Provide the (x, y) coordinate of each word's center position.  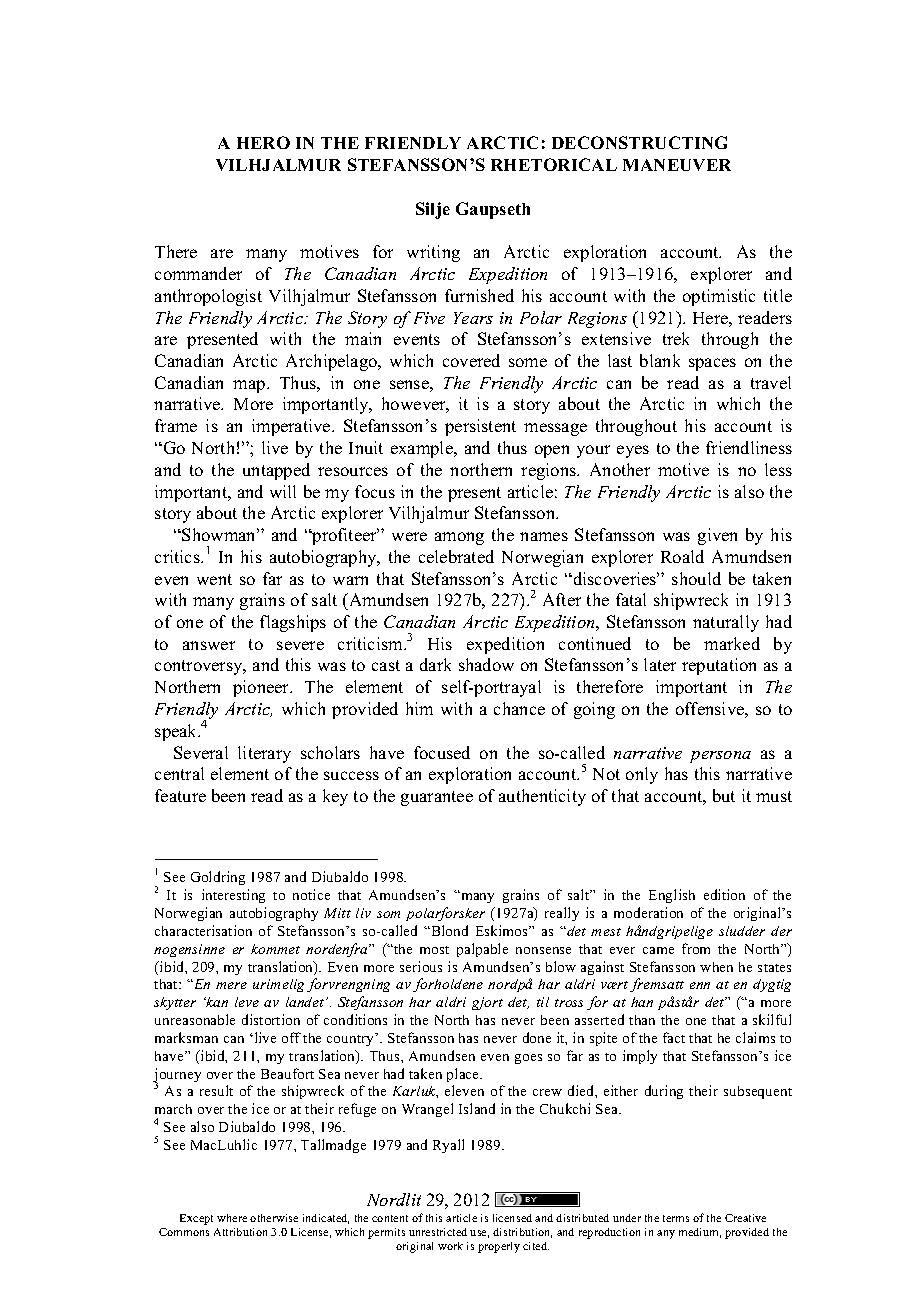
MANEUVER (677, 165)
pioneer (262, 688)
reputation (719, 666)
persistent (480, 427)
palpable (482, 950)
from (696, 948)
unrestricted (438, 1232)
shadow (486, 664)
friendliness (749, 447)
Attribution (240, 1232)
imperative (292, 427)
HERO (263, 142)
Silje (433, 210)
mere (231, 985)
